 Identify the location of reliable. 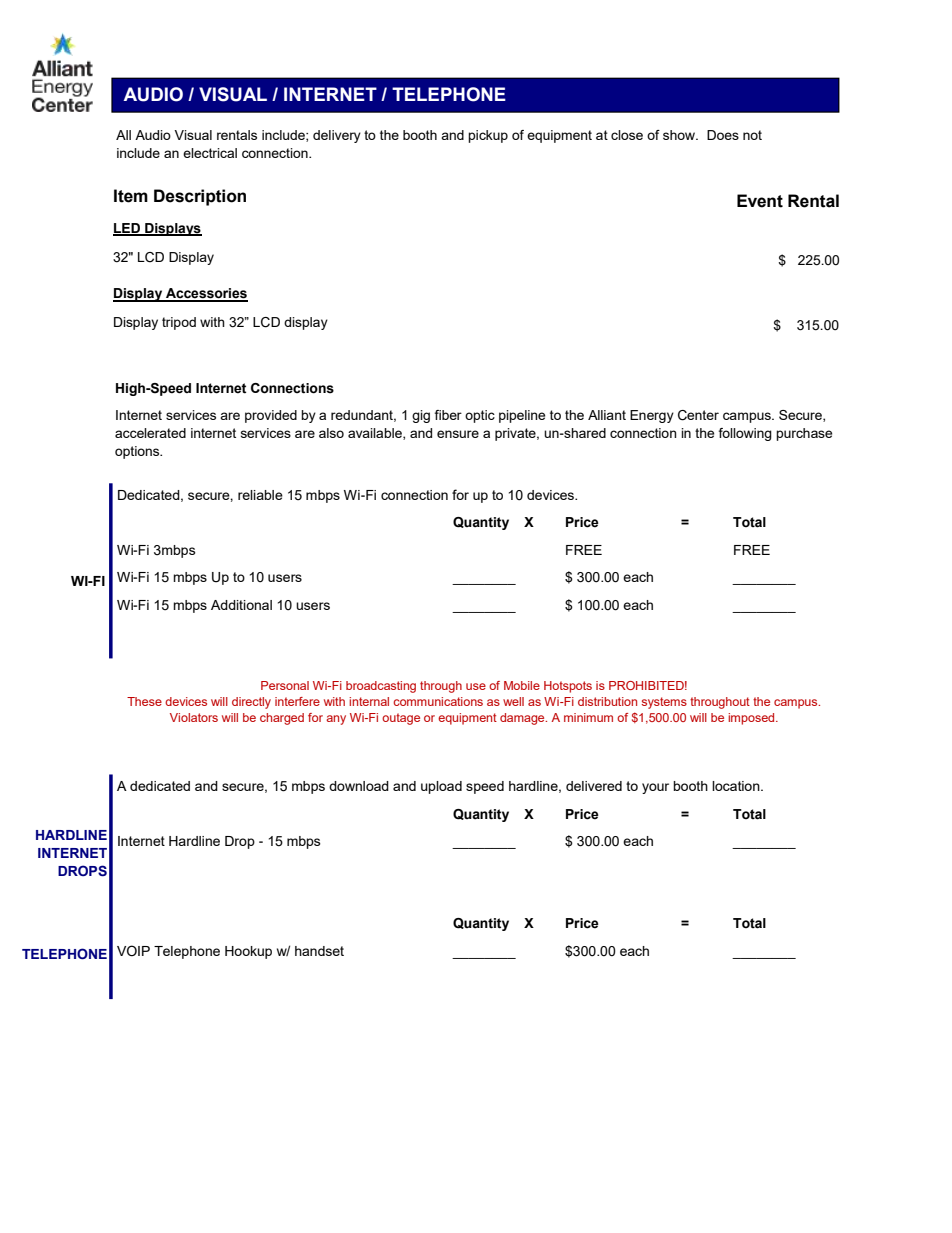
(260, 495).
